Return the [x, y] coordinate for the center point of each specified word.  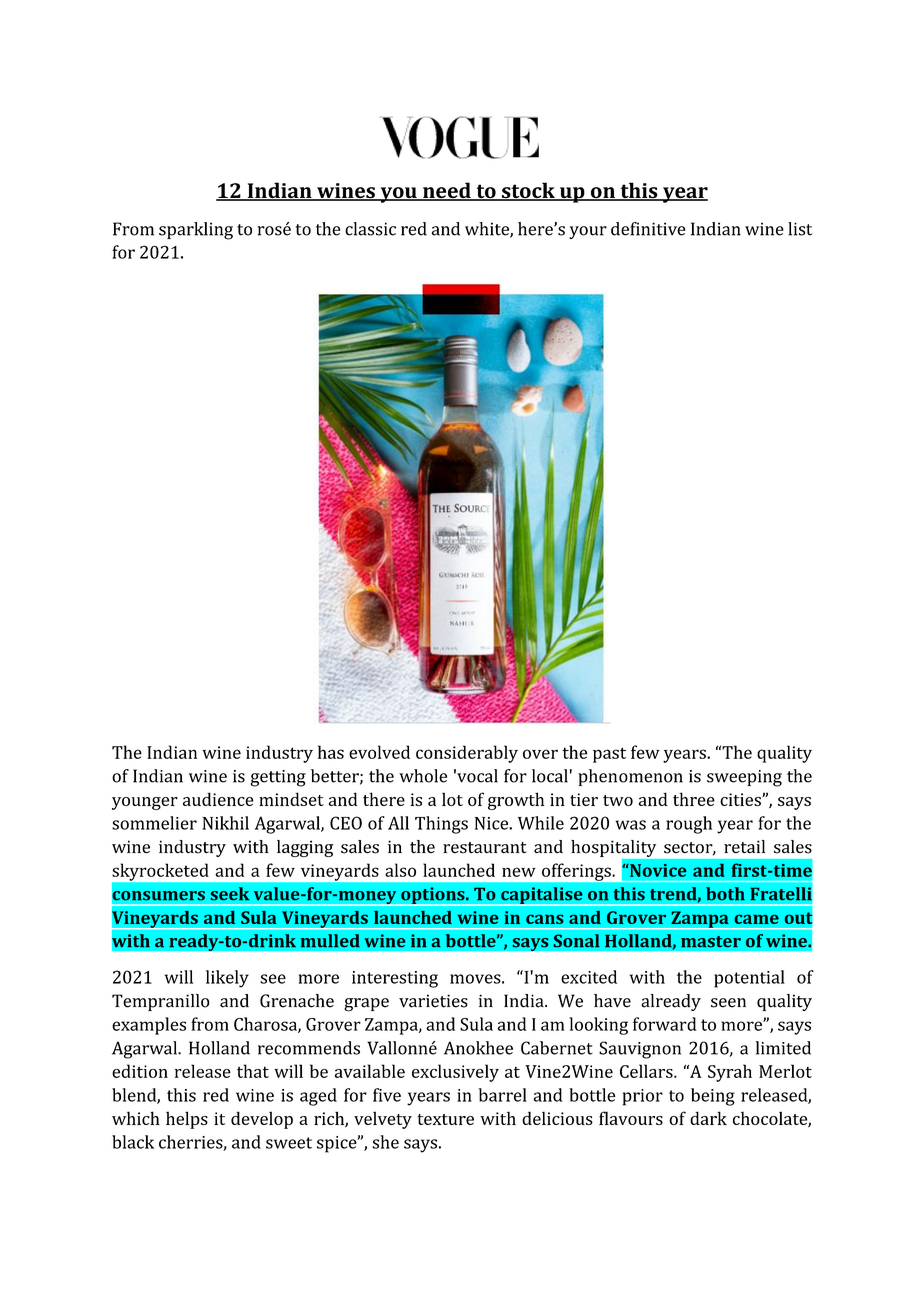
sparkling [196, 231]
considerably [467, 754]
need [447, 191]
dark [708, 1118]
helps [187, 1120]
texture [445, 1119]
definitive [648, 229]
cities [741, 799]
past [609, 755]
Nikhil [225, 823]
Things [441, 825]
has [331, 752]
